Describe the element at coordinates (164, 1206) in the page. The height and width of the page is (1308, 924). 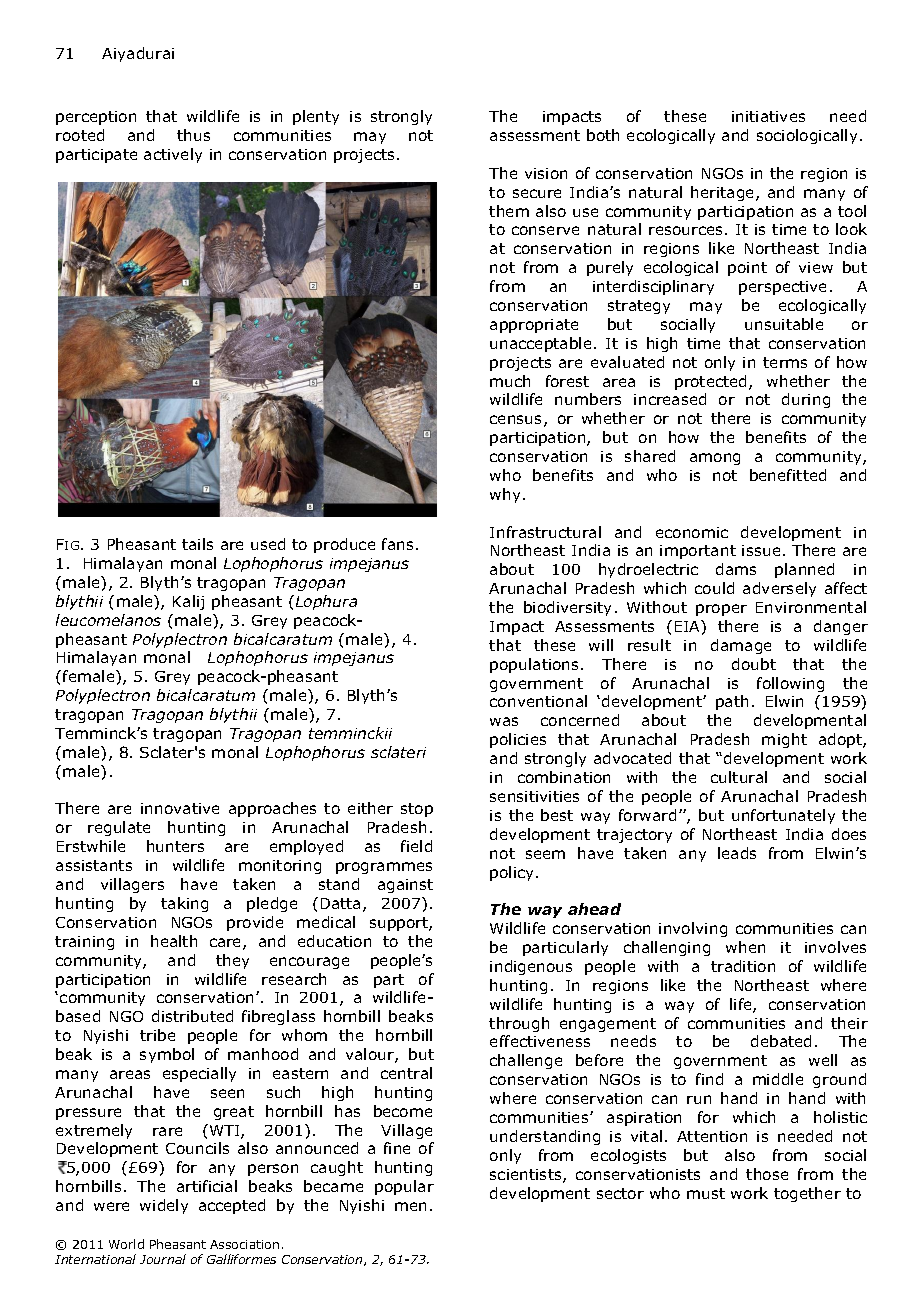
I see `widely` at that location.
